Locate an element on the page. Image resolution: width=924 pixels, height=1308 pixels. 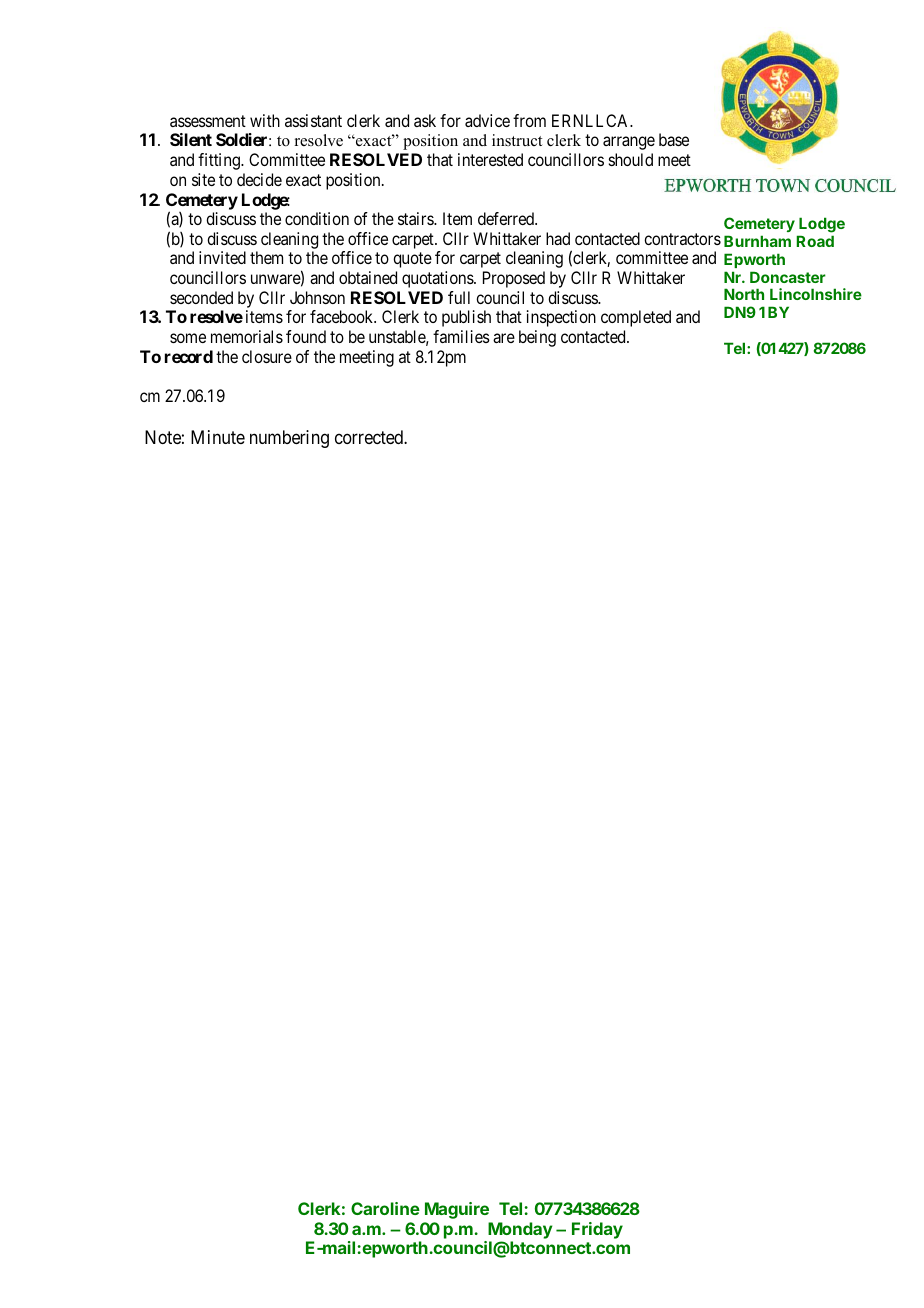
numbering is located at coordinates (289, 439).
